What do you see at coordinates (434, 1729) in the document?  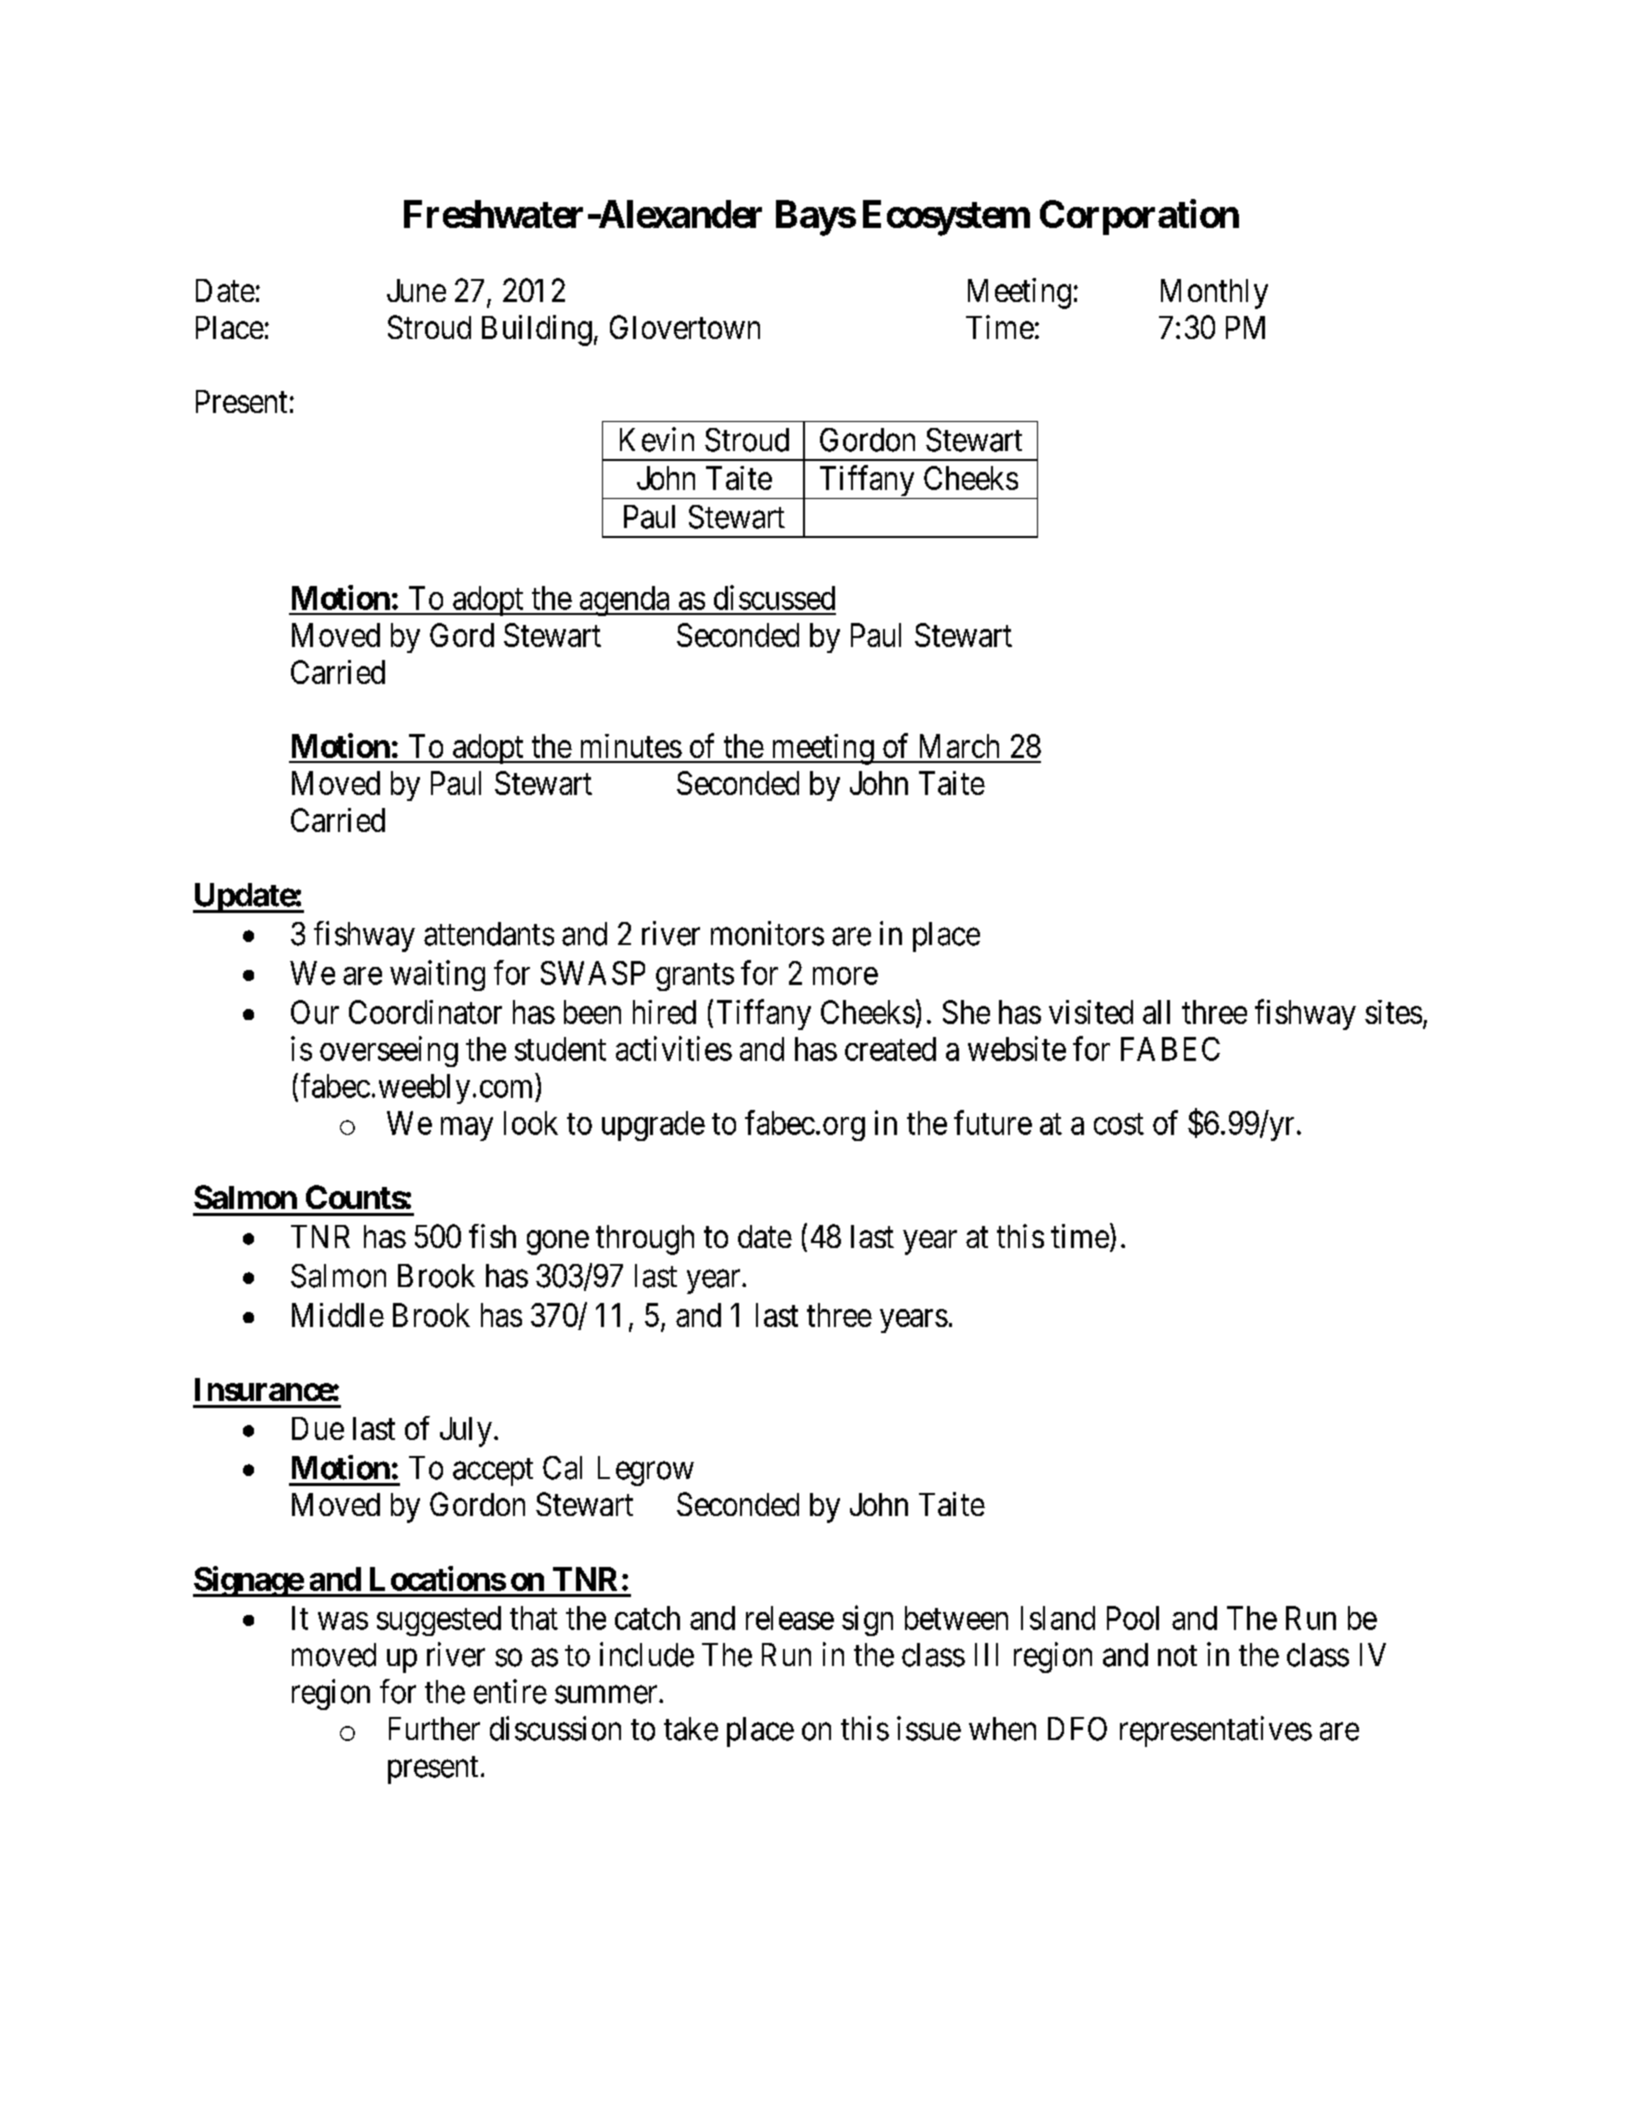 I see `Further` at bounding box center [434, 1729].
